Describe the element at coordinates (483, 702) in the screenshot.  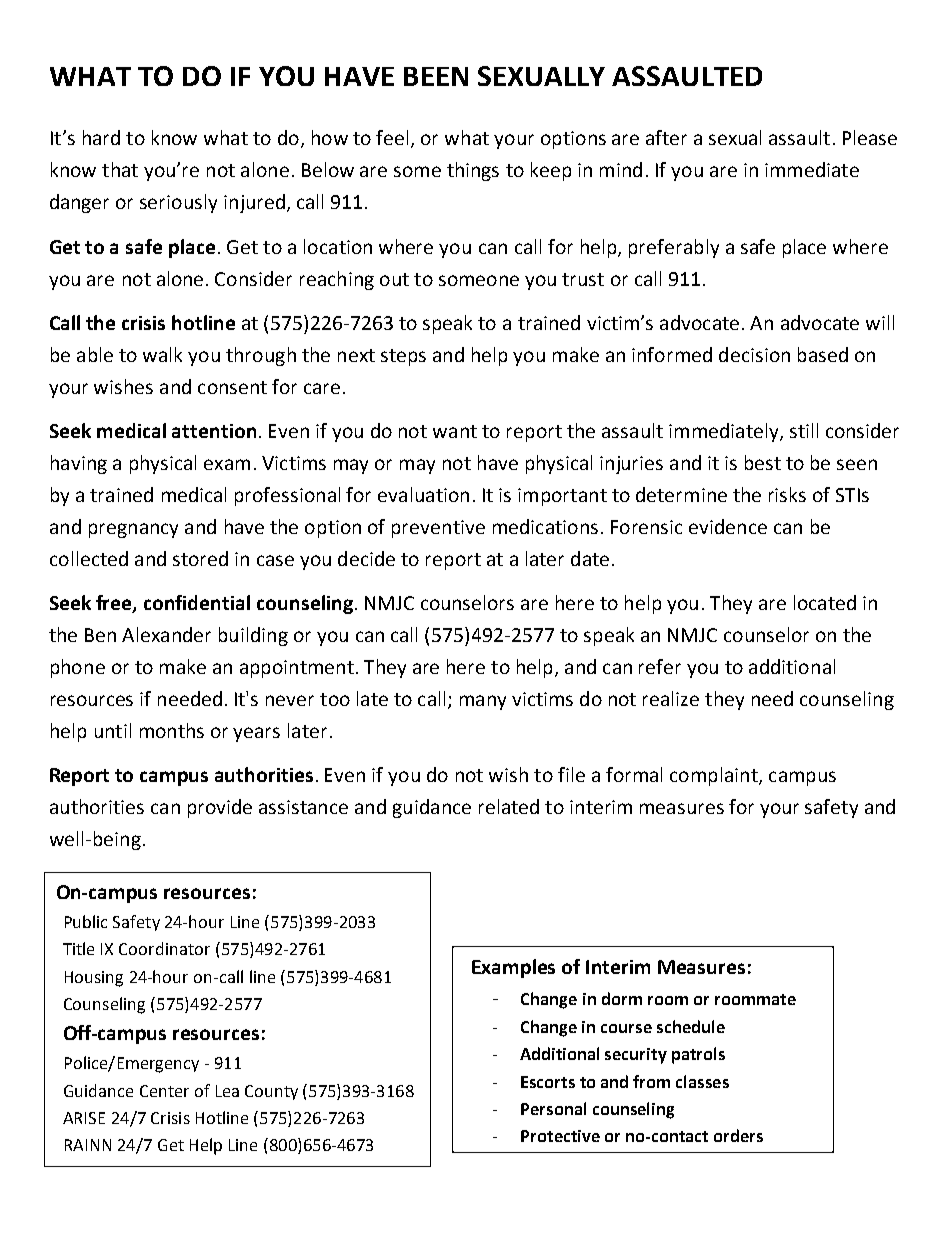
I see `many` at that location.
